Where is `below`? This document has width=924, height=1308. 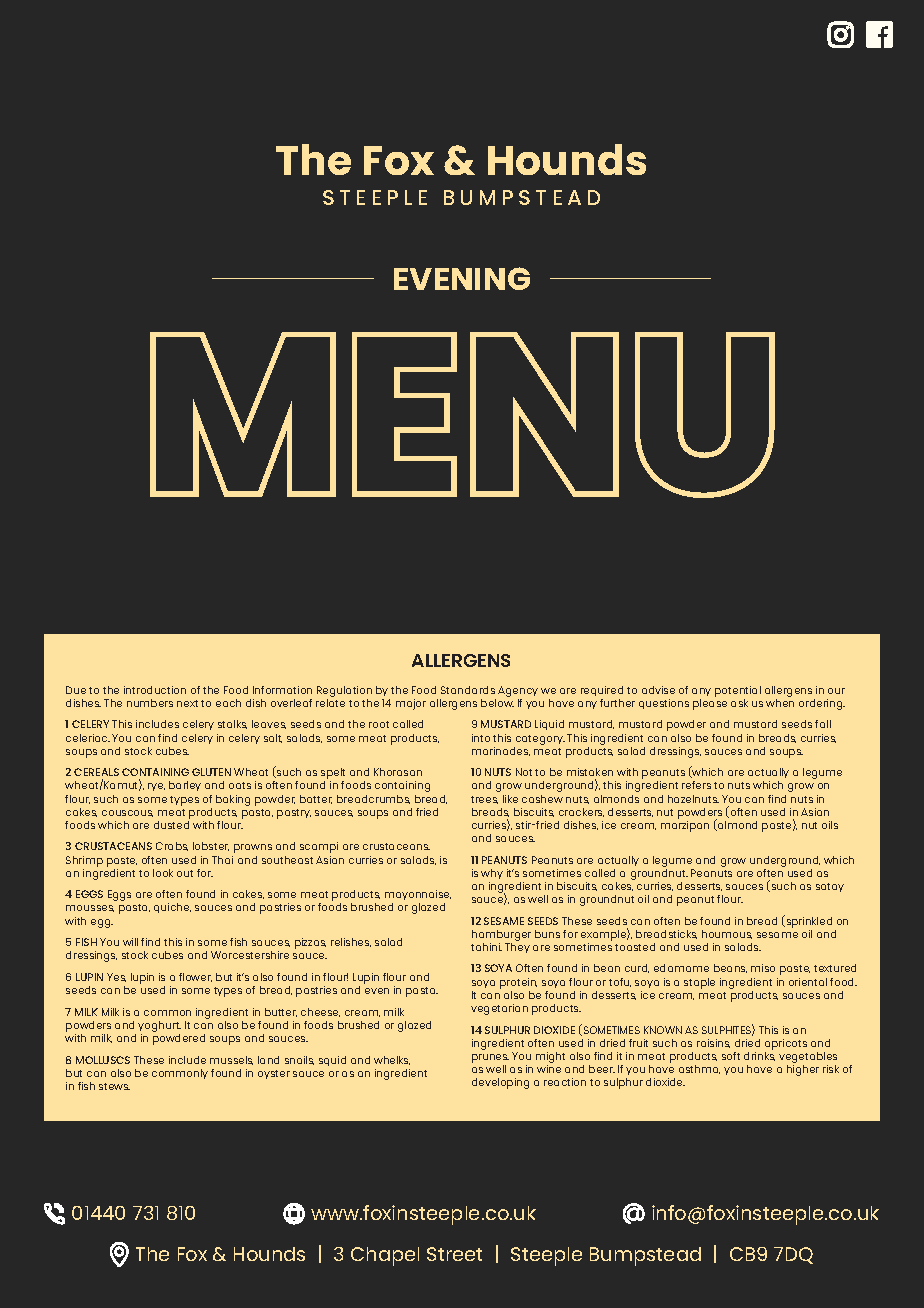 below is located at coordinates (497, 703).
